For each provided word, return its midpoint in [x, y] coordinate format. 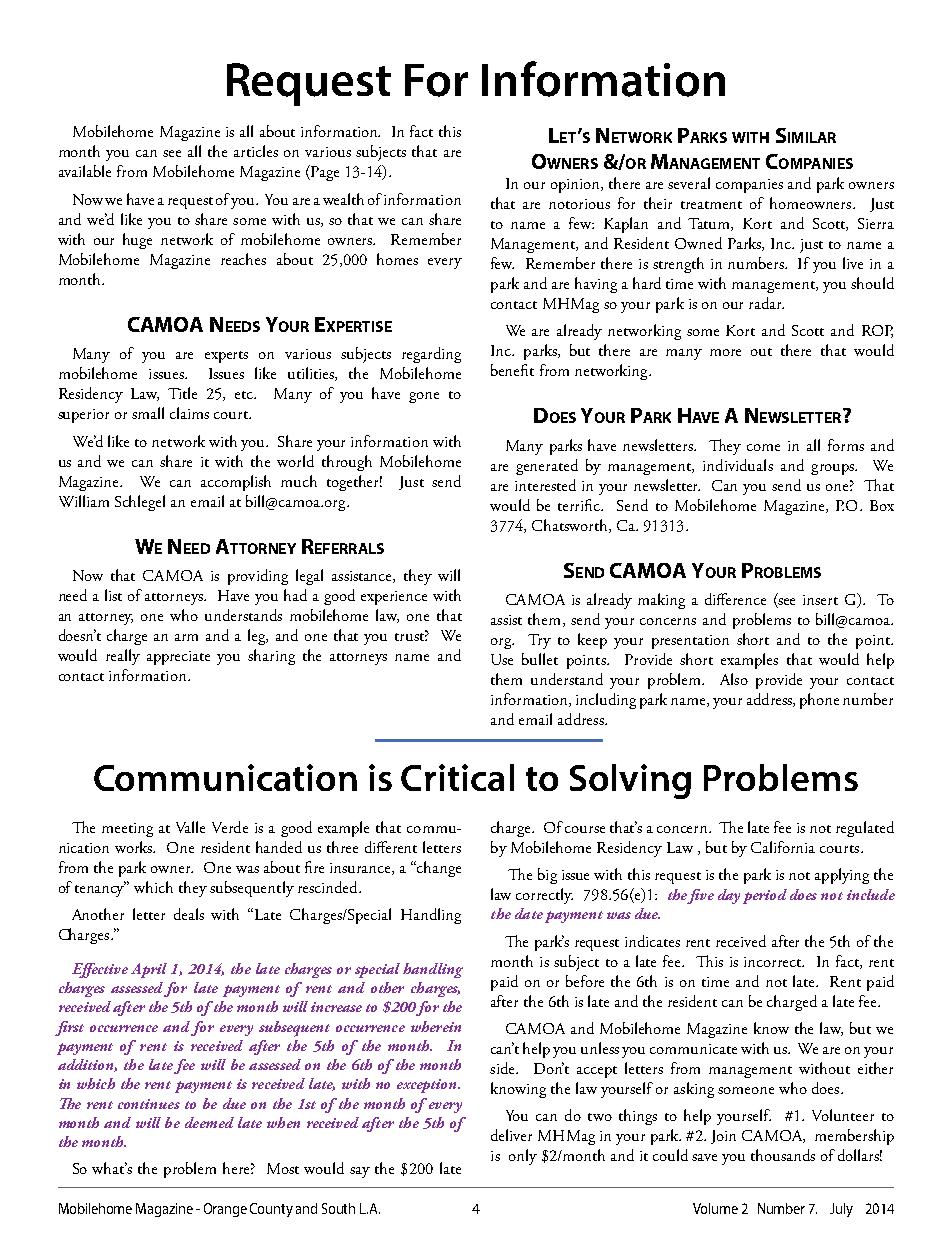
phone [819, 701]
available [85, 171]
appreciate [178, 658]
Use [502, 659]
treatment [711, 205]
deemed [209, 1122]
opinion [577, 186]
